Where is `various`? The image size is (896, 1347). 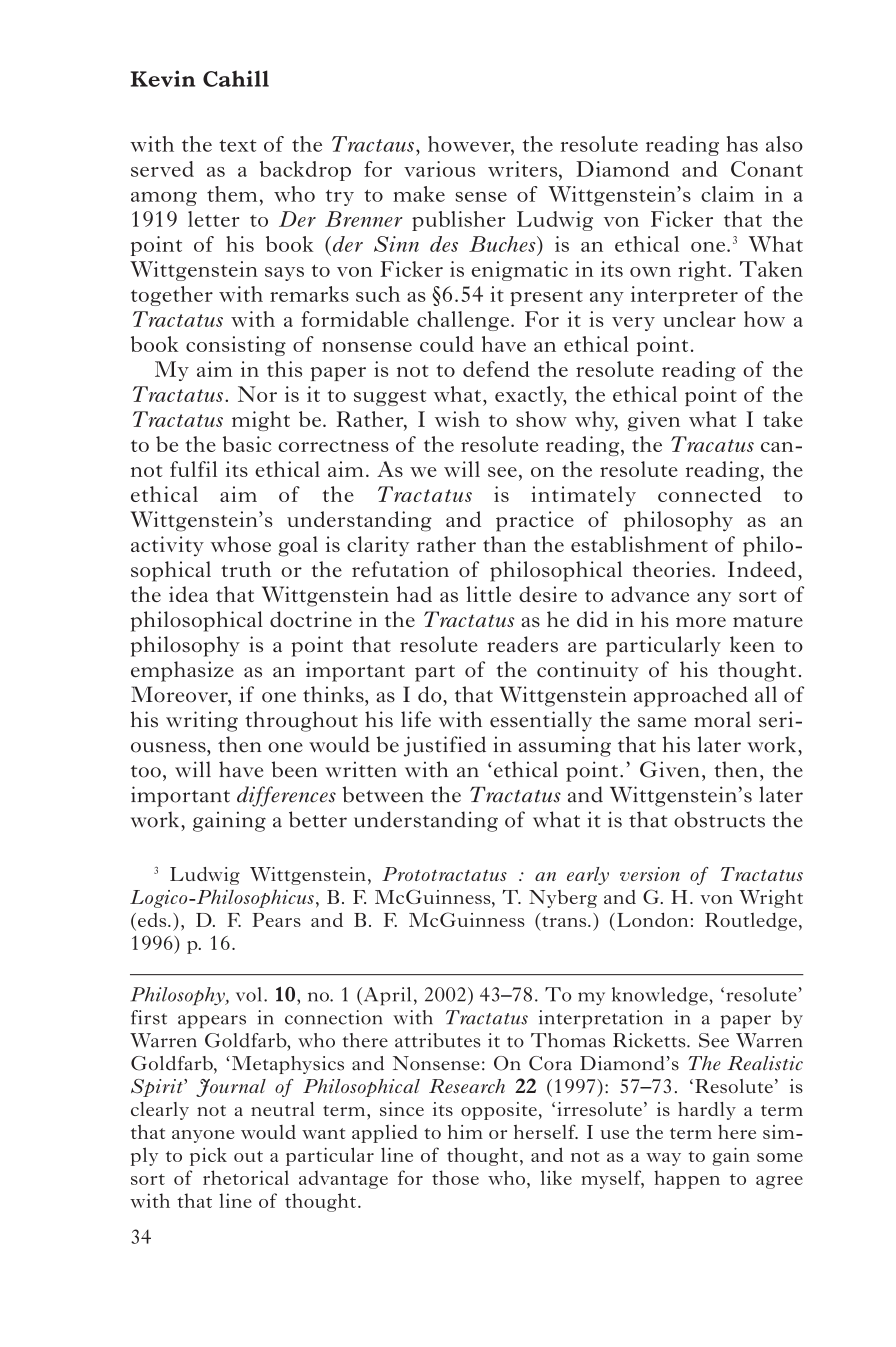
various is located at coordinates (439, 169).
